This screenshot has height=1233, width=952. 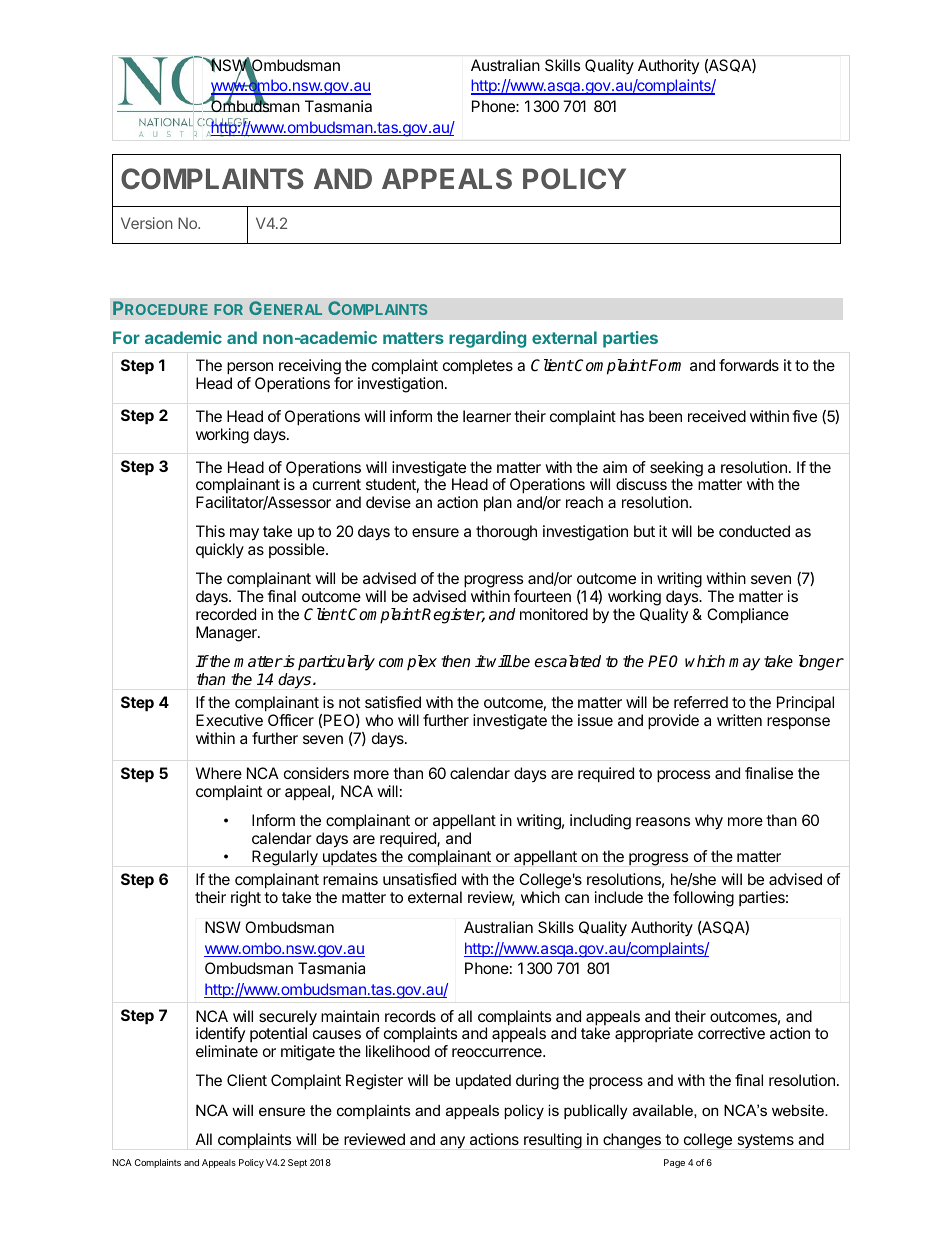 What do you see at coordinates (703, 899) in the screenshot?
I see `following` at bounding box center [703, 899].
